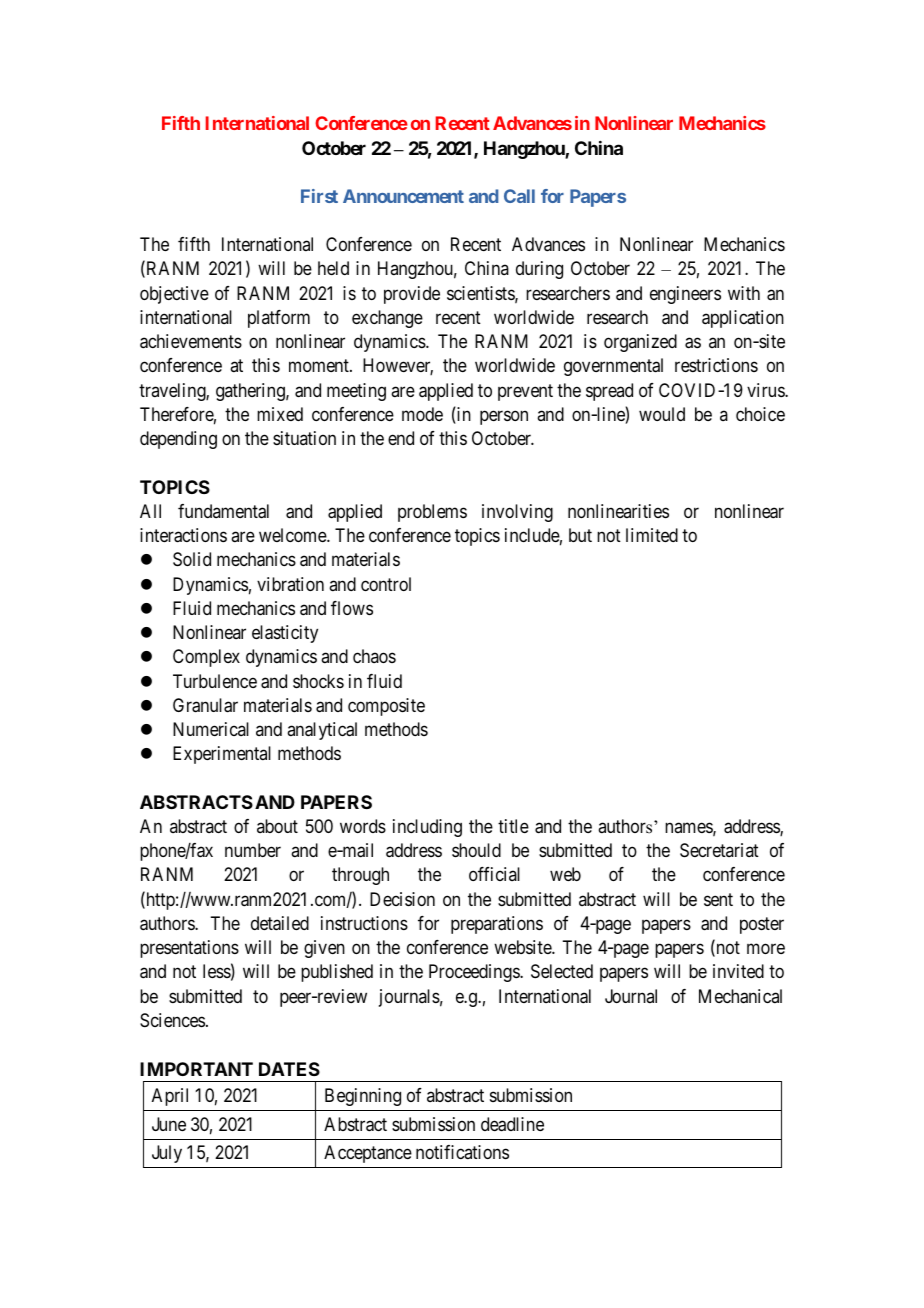  Describe the element at coordinates (319, 196) in the screenshot. I see `First` at that location.
